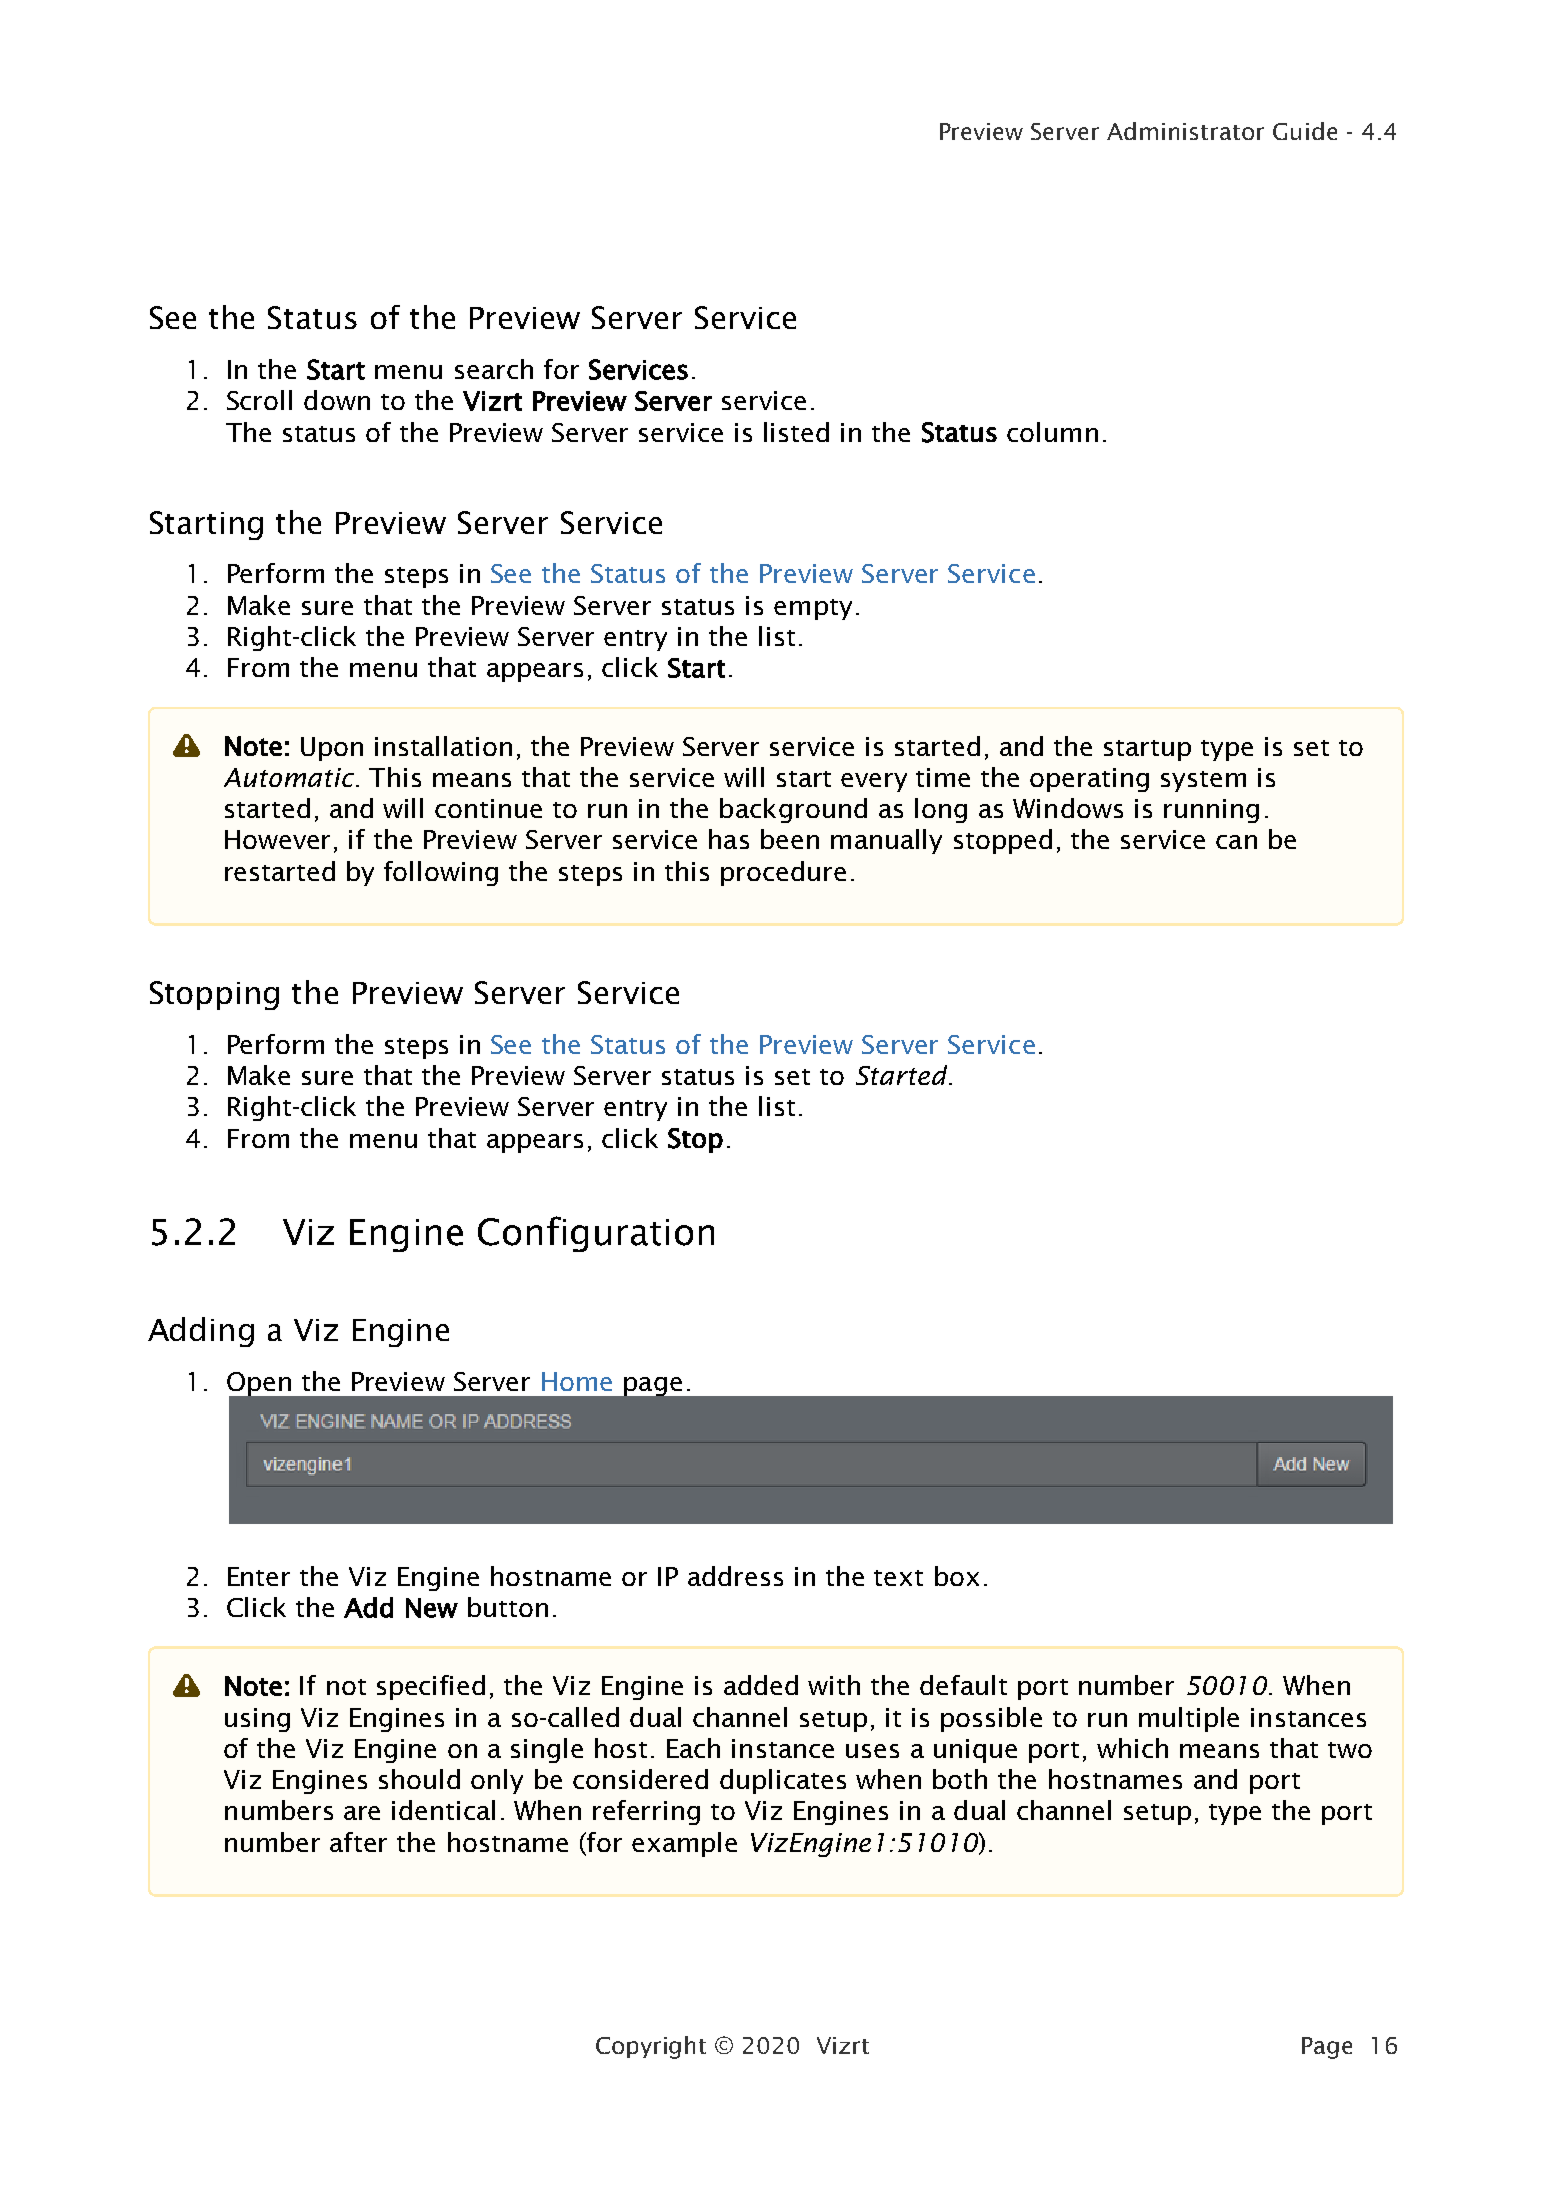  Describe the element at coordinates (362, 1813) in the screenshot. I see `are` at that location.
